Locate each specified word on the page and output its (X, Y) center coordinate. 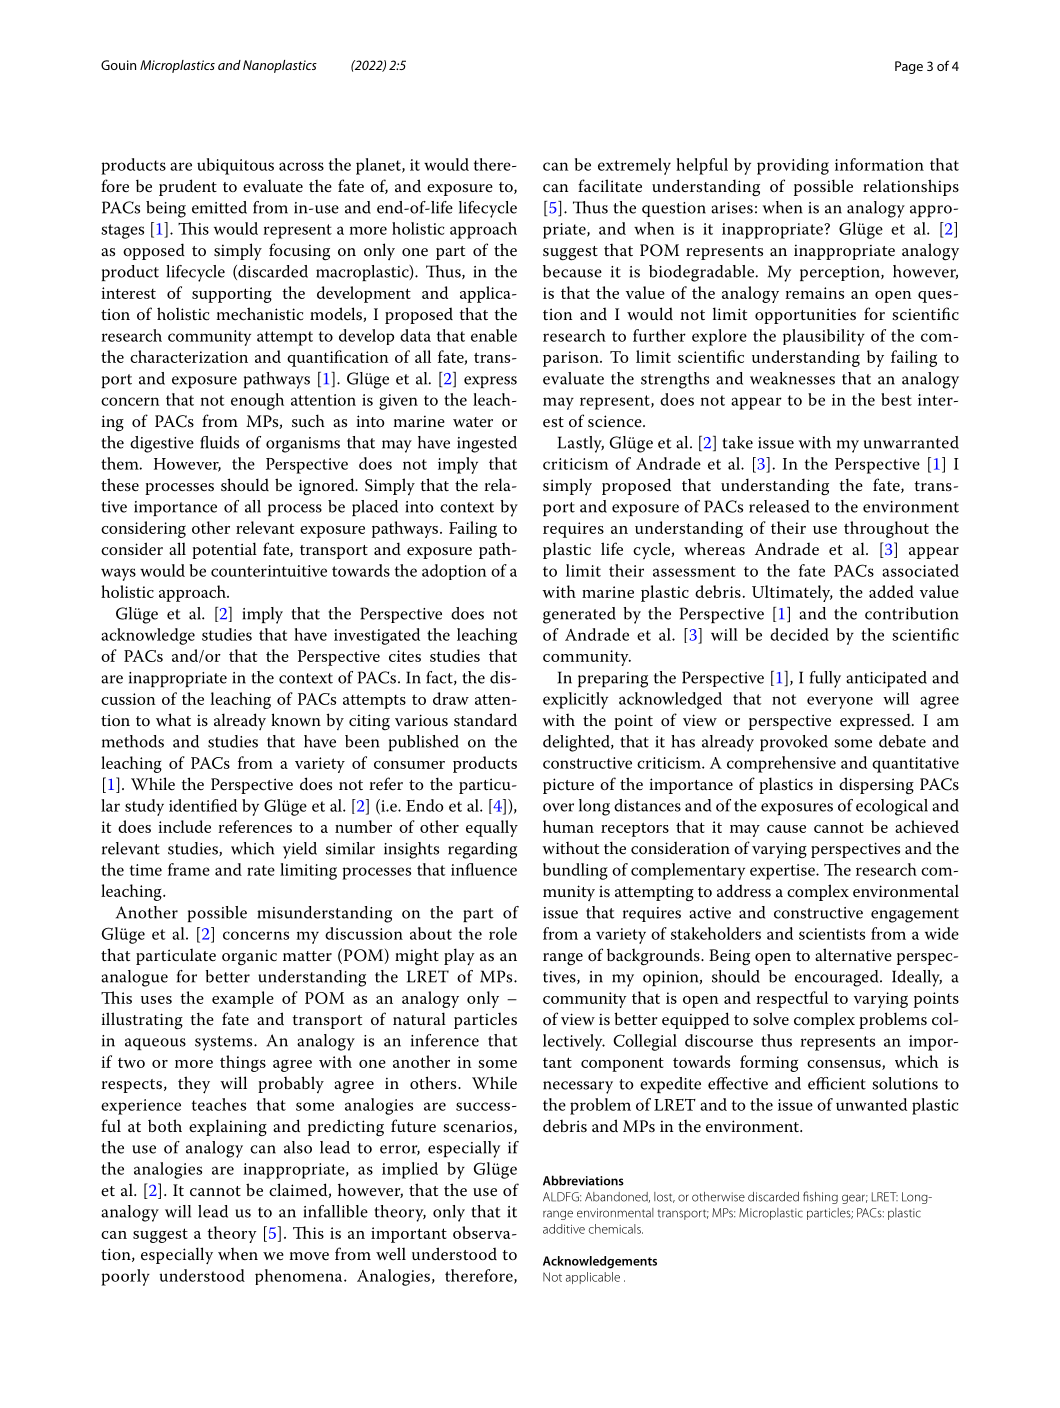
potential (224, 550)
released (779, 506)
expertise (783, 872)
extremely (634, 166)
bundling (575, 871)
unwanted (871, 1104)
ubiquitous (235, 166)
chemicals (616, 1229)
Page (909, 67)
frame (189, 869)
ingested (487, 444)
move (309, 1256)
